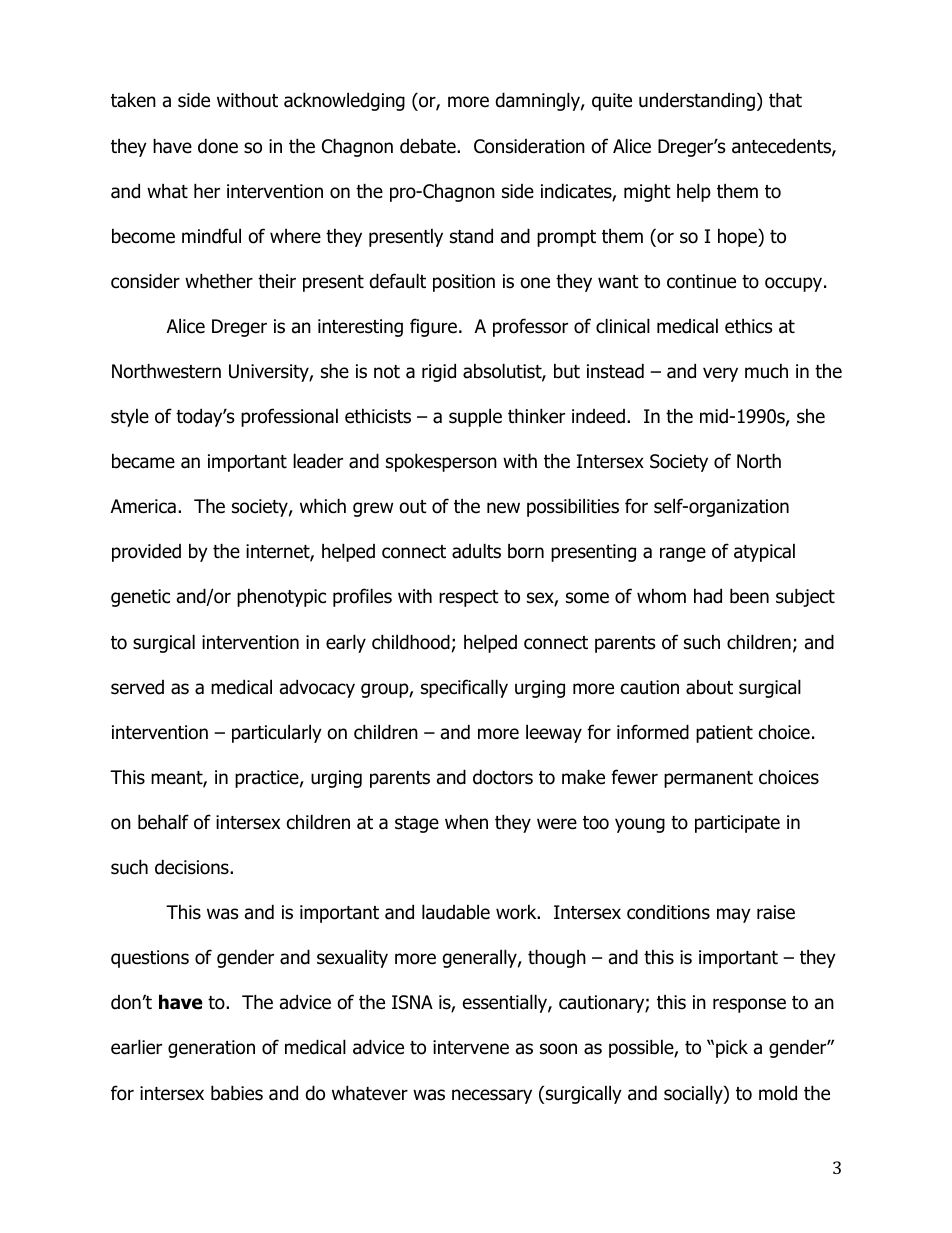  What do you see at coordinates (471, 1047) in the screenshot?
I see `intervene` at bounding box center [471, 1047].
